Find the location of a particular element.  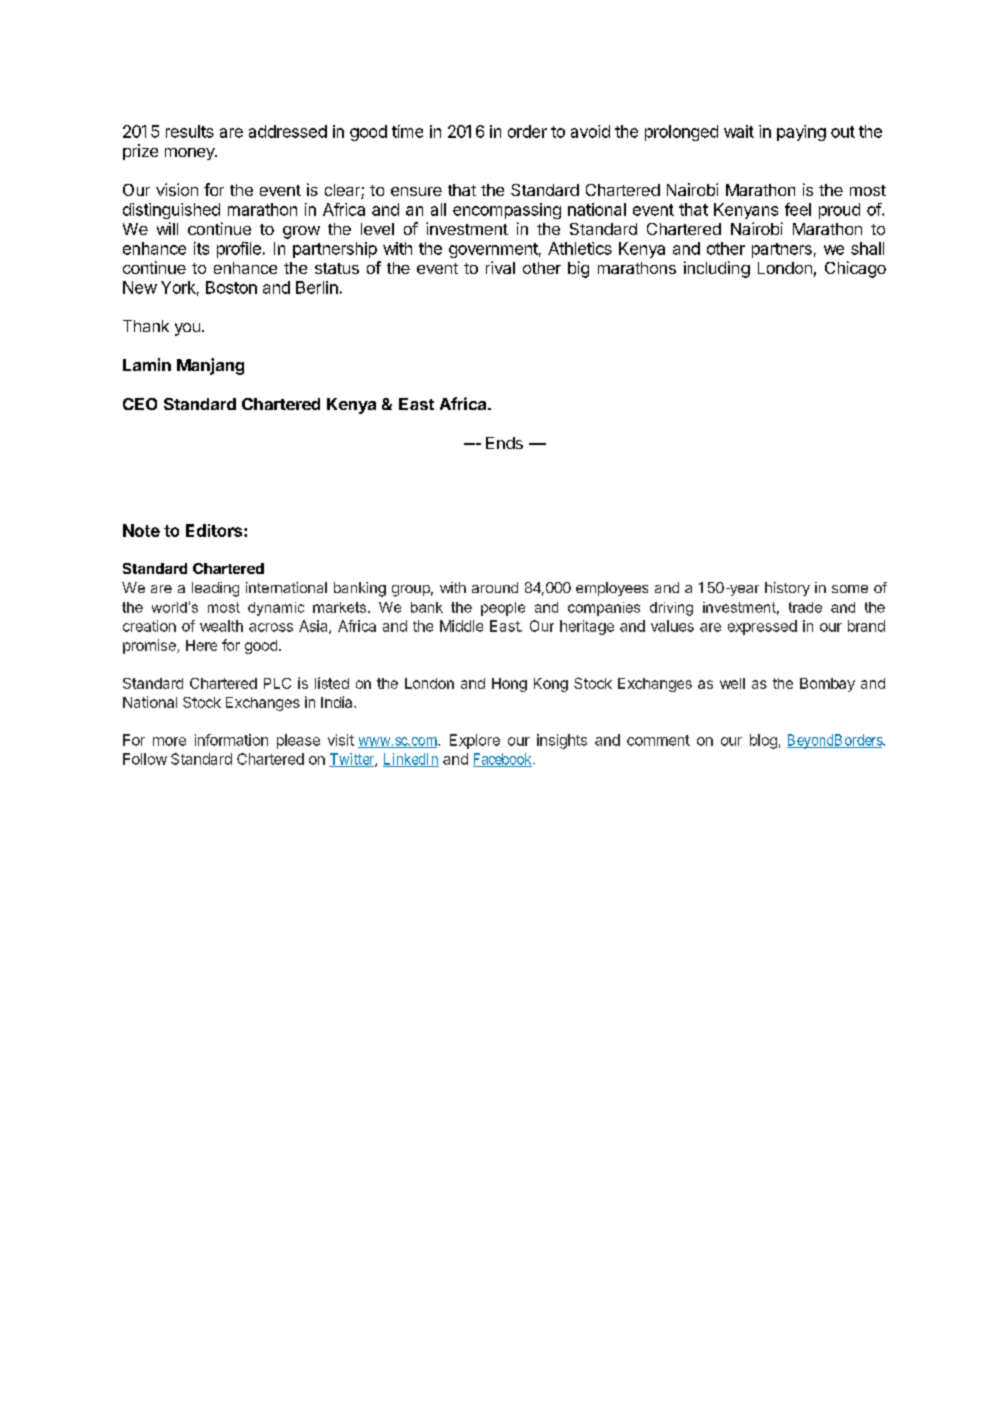

history is located at coordinates (787, 589).
